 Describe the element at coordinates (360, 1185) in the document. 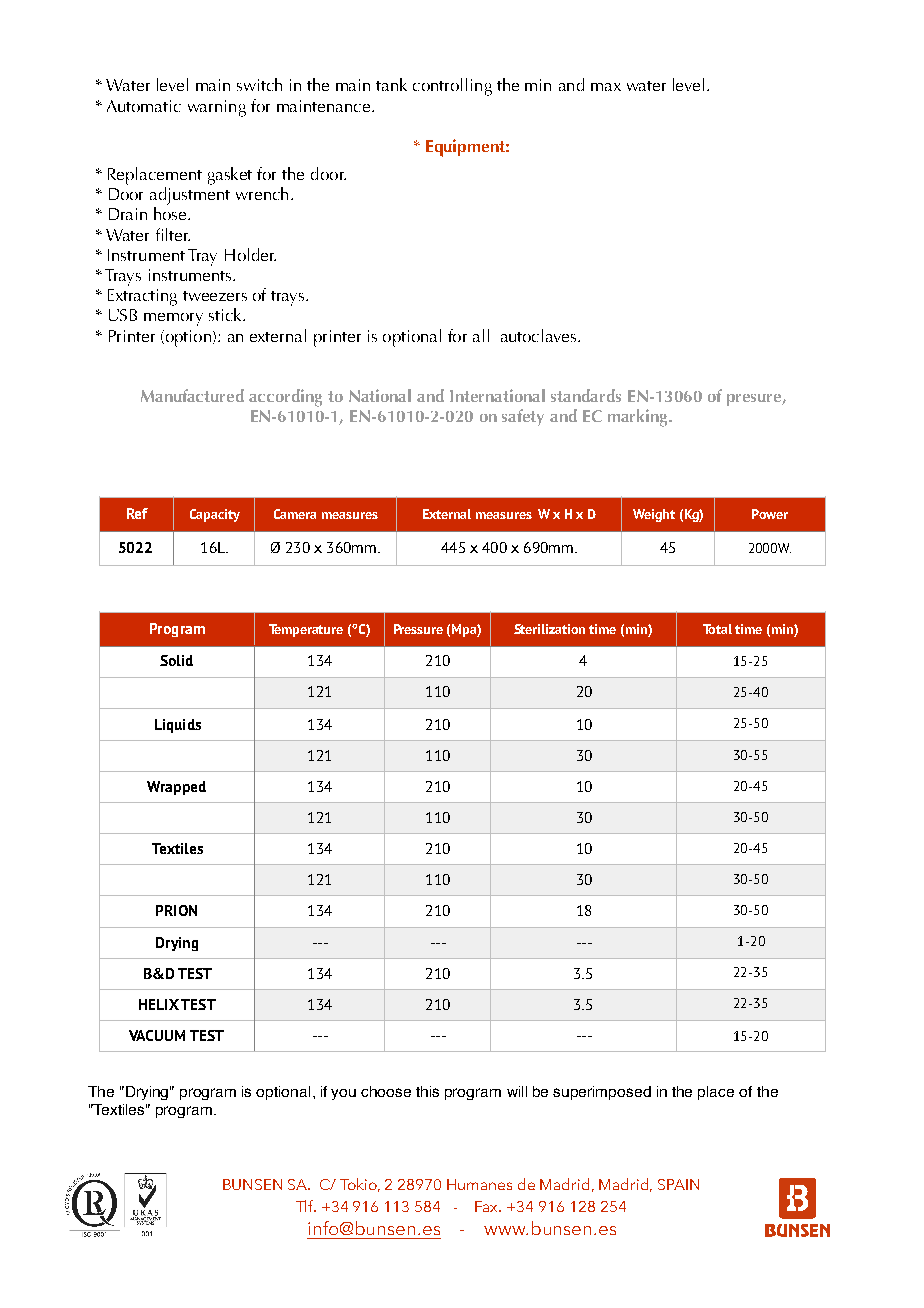

I see `Tokio` at that location.
